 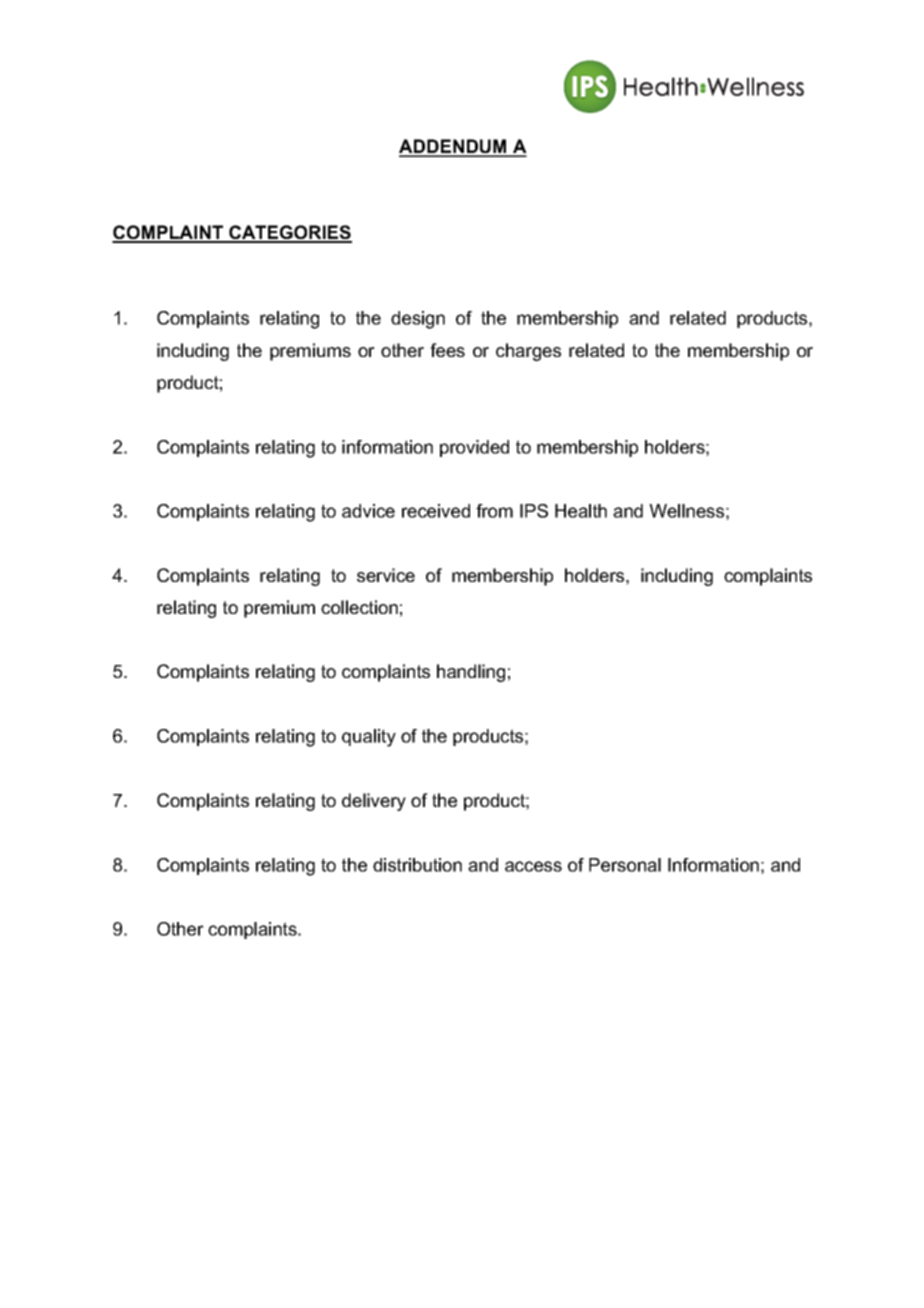 I want to click on Health, so click(x=581, y=511).
